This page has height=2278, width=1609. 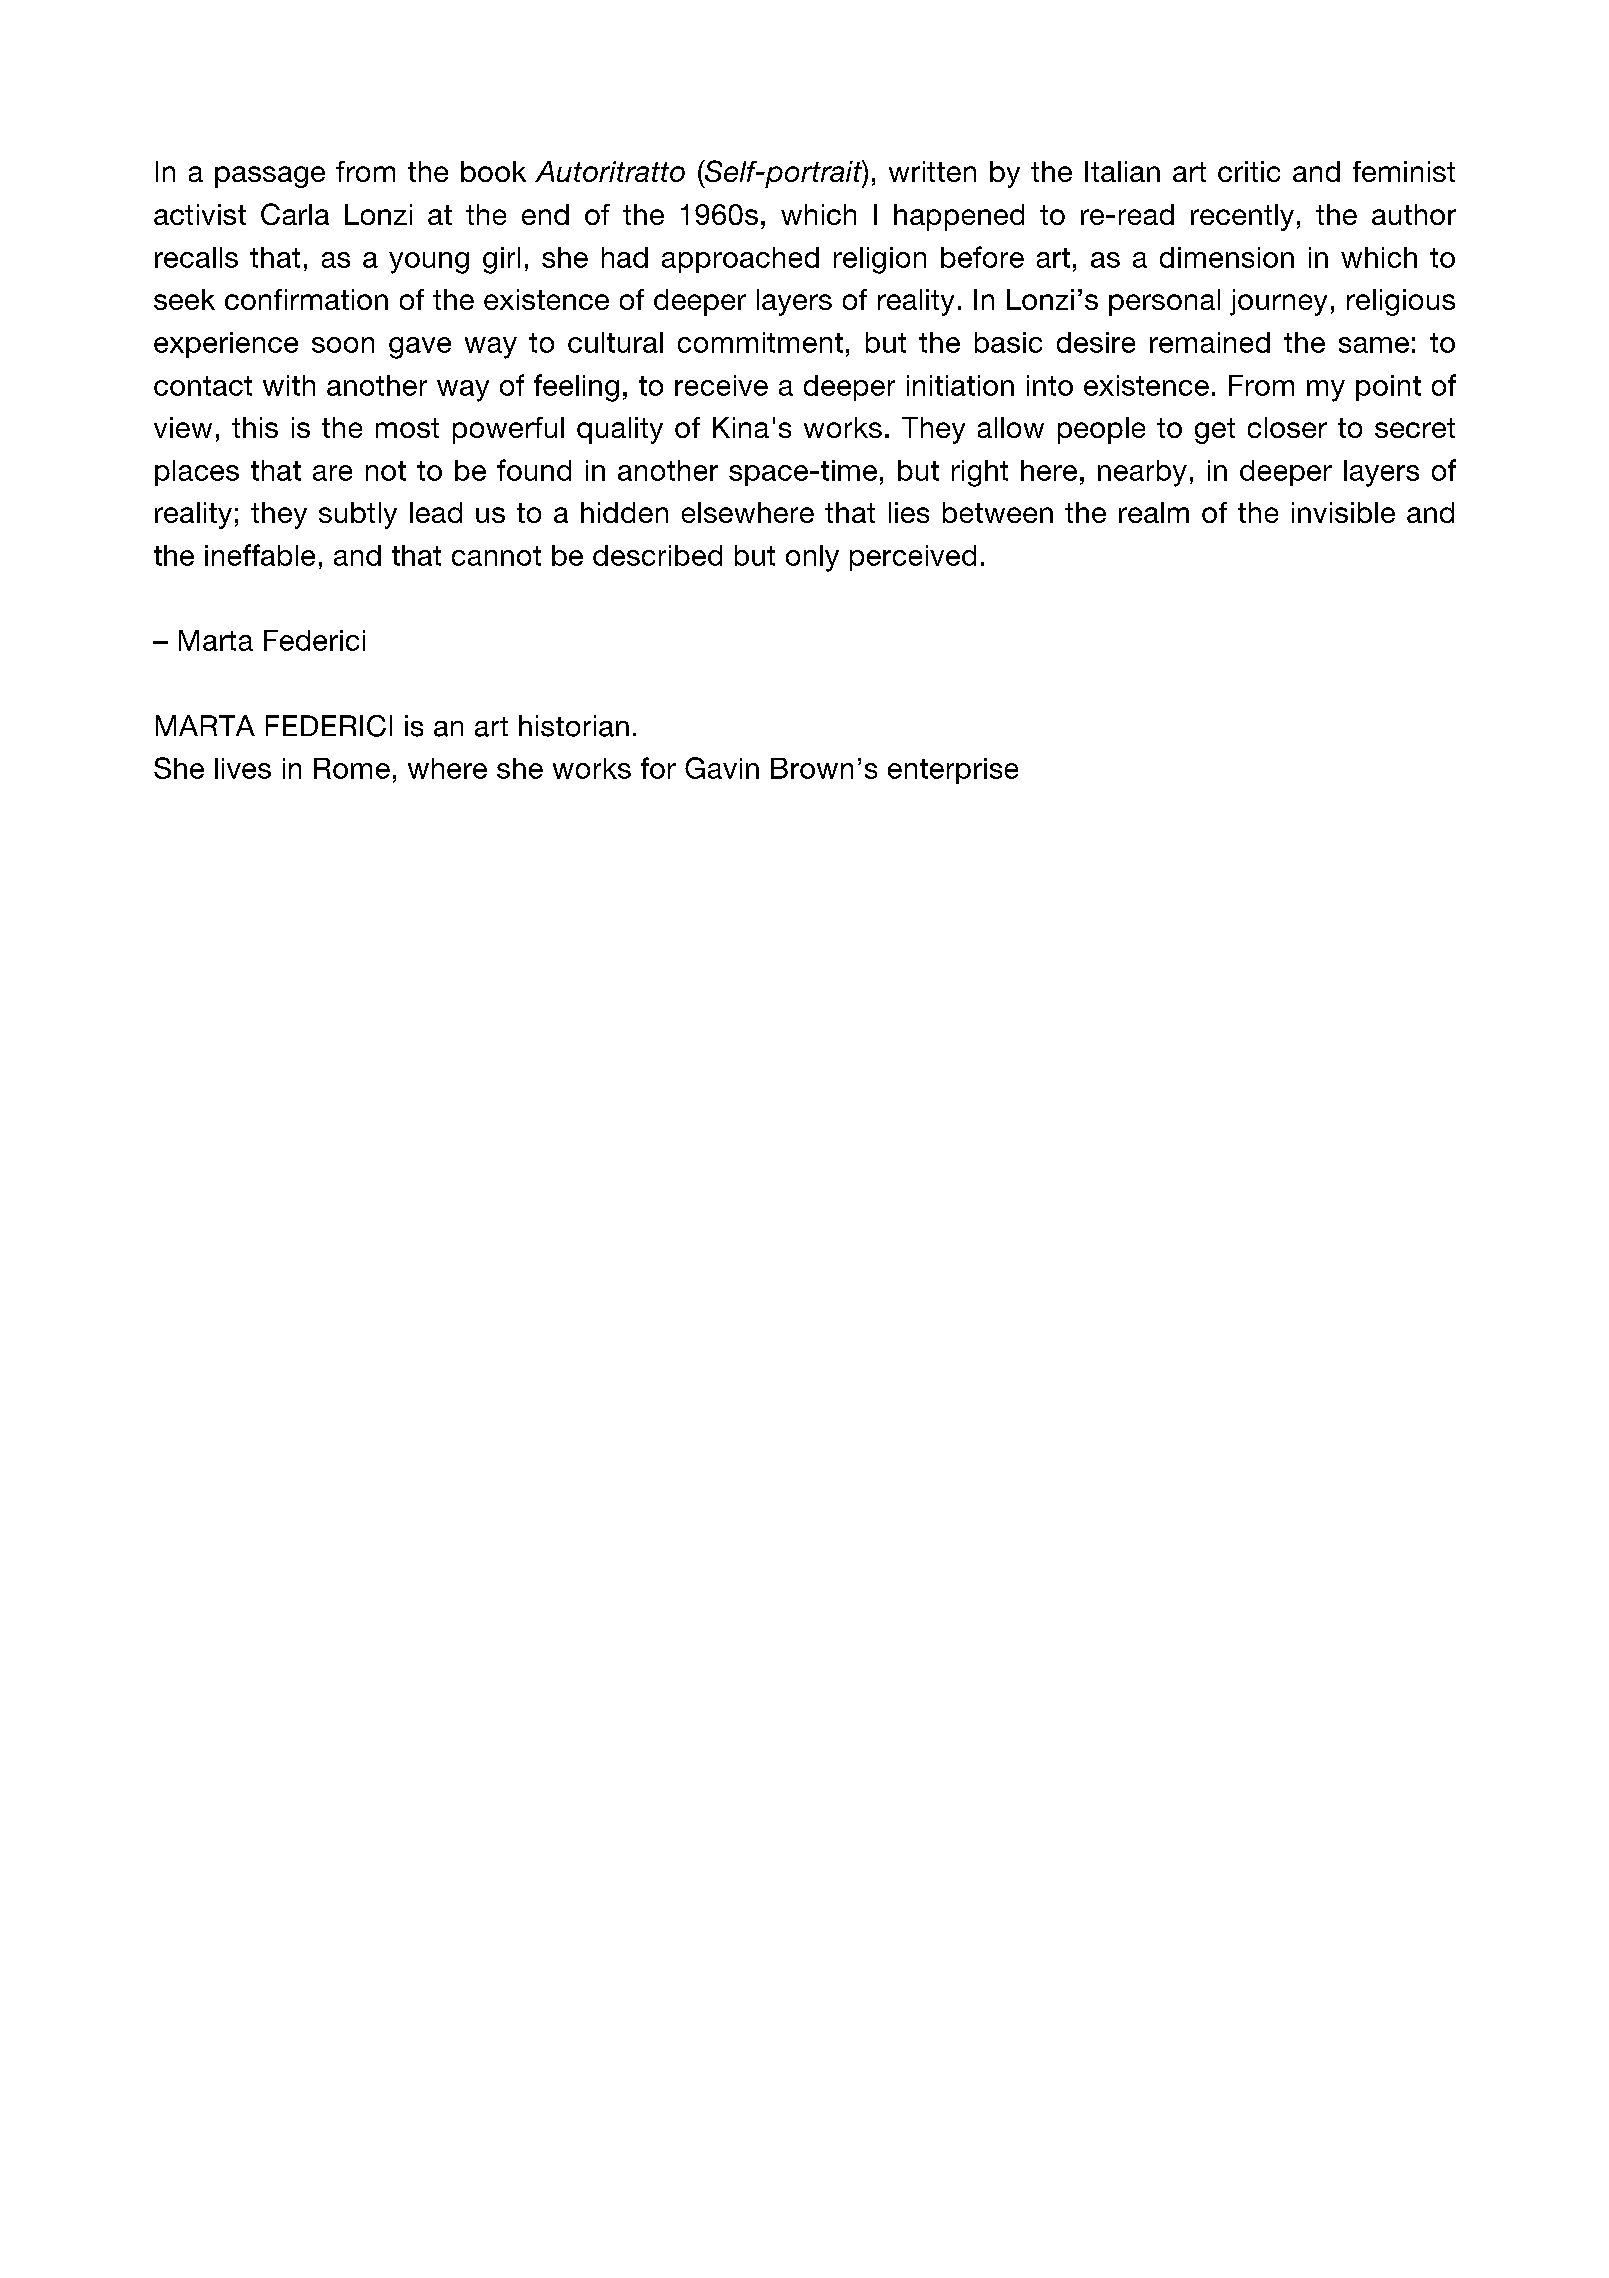 I want to click on nearby, so click(x=1142, y=473).
